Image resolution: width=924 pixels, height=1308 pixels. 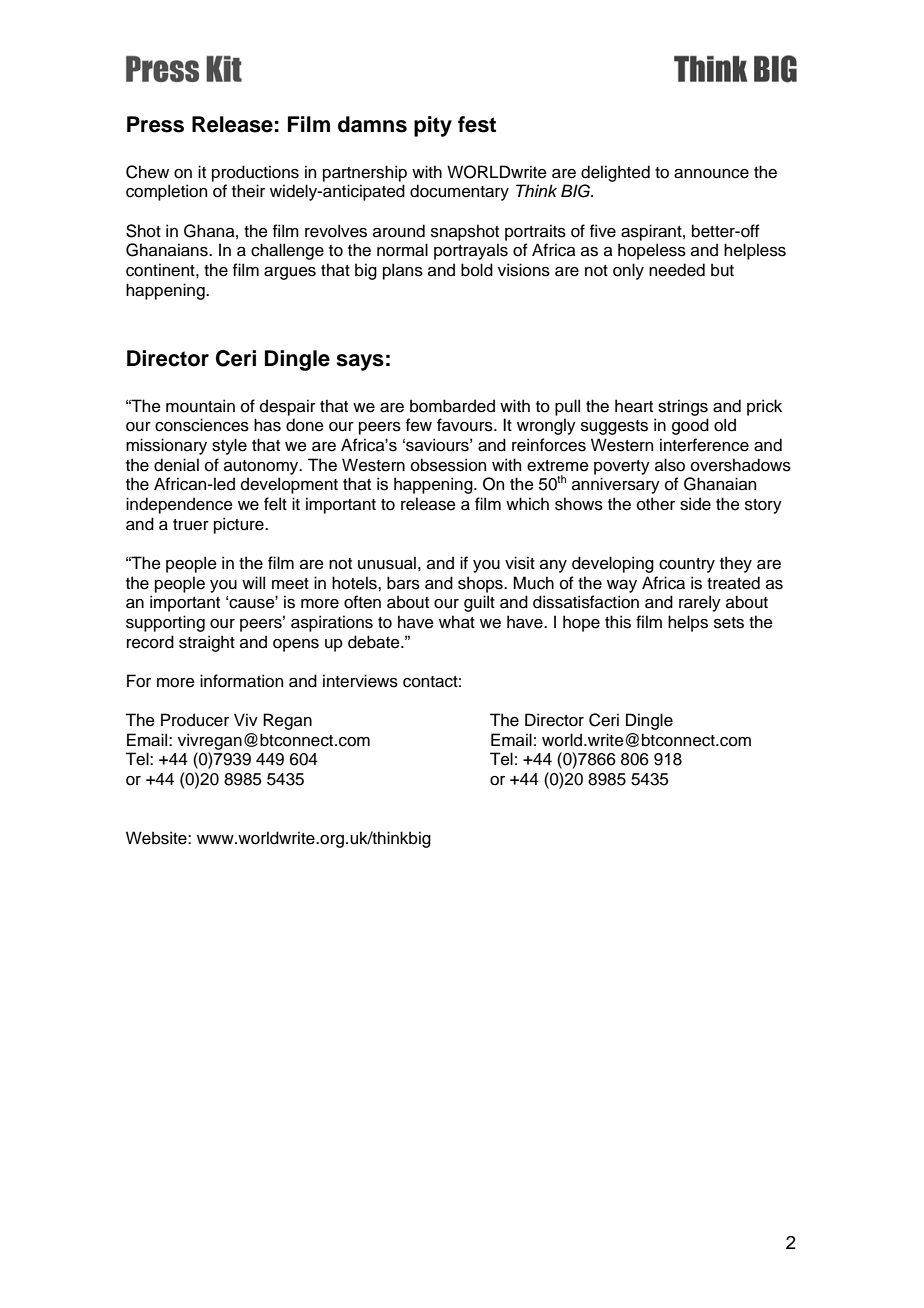 I want to click on productions, so click(x=255, y=173).
